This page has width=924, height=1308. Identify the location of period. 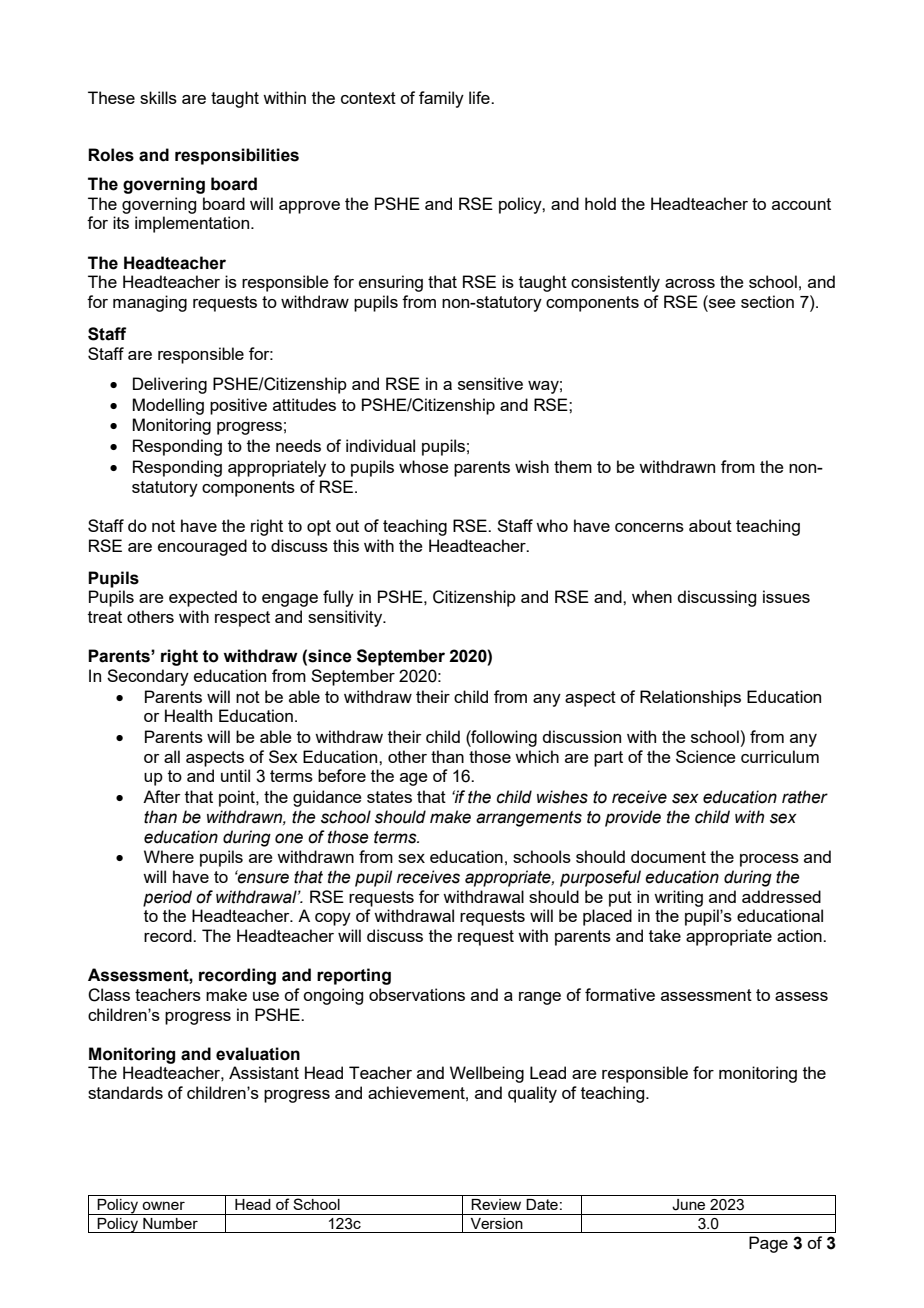
(167, 898).
